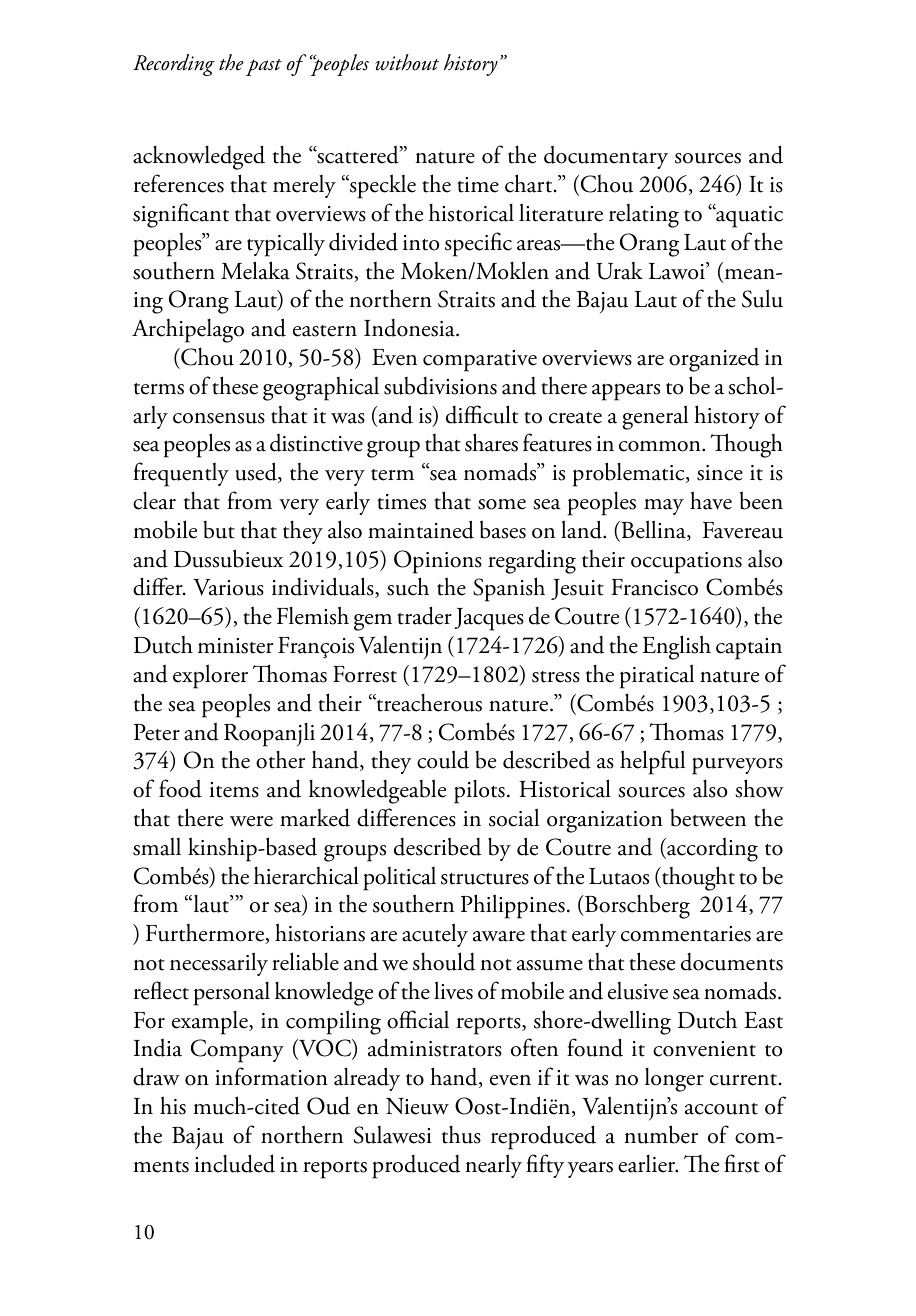 The image size is (916, 1316). Describe the element at coordinates (228, 587) in the screenshot. I see `Various` at that location.
